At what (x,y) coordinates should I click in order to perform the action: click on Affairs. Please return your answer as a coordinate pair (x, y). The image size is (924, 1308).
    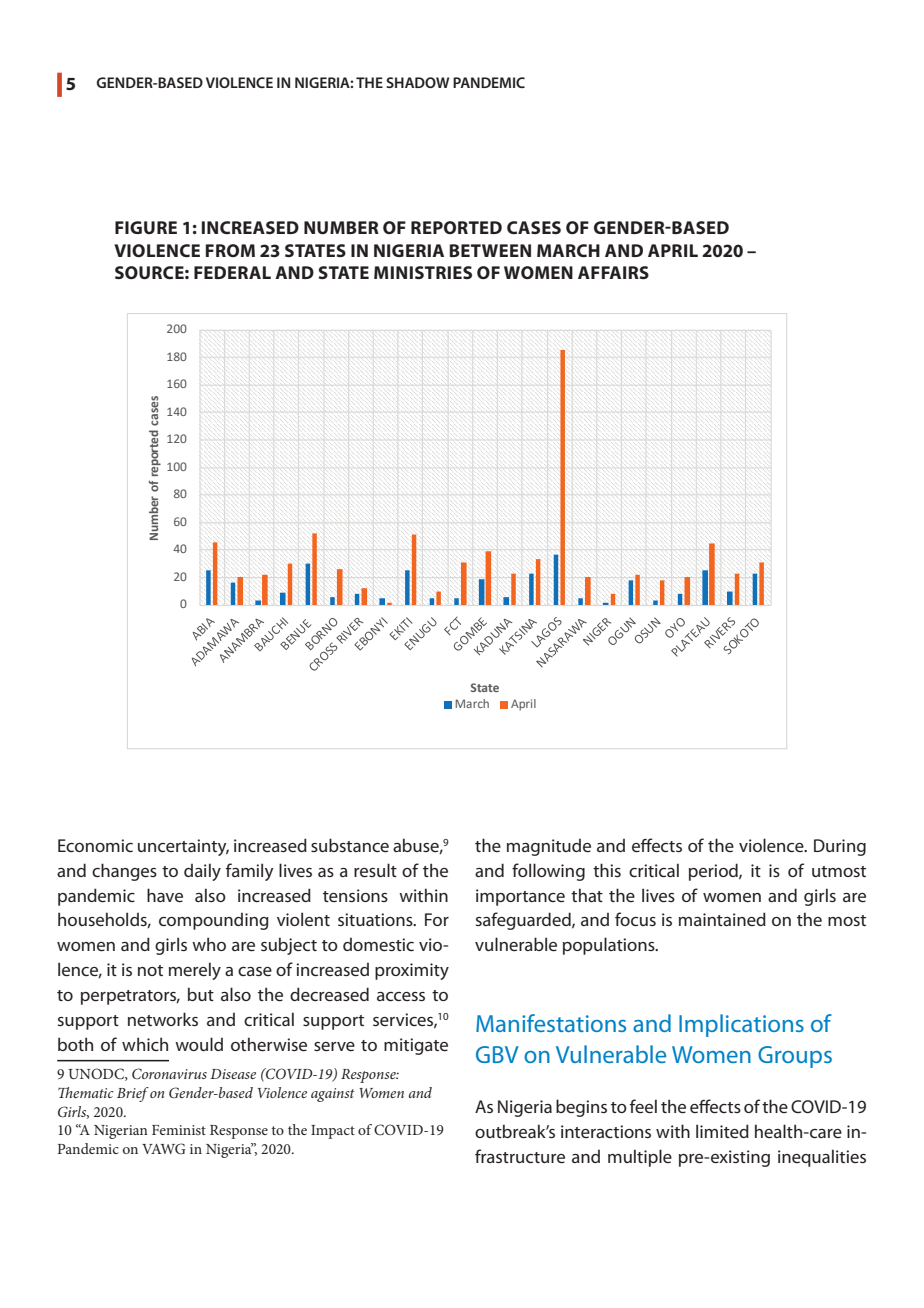
    Looking at the image, I should click on (613, 272).
